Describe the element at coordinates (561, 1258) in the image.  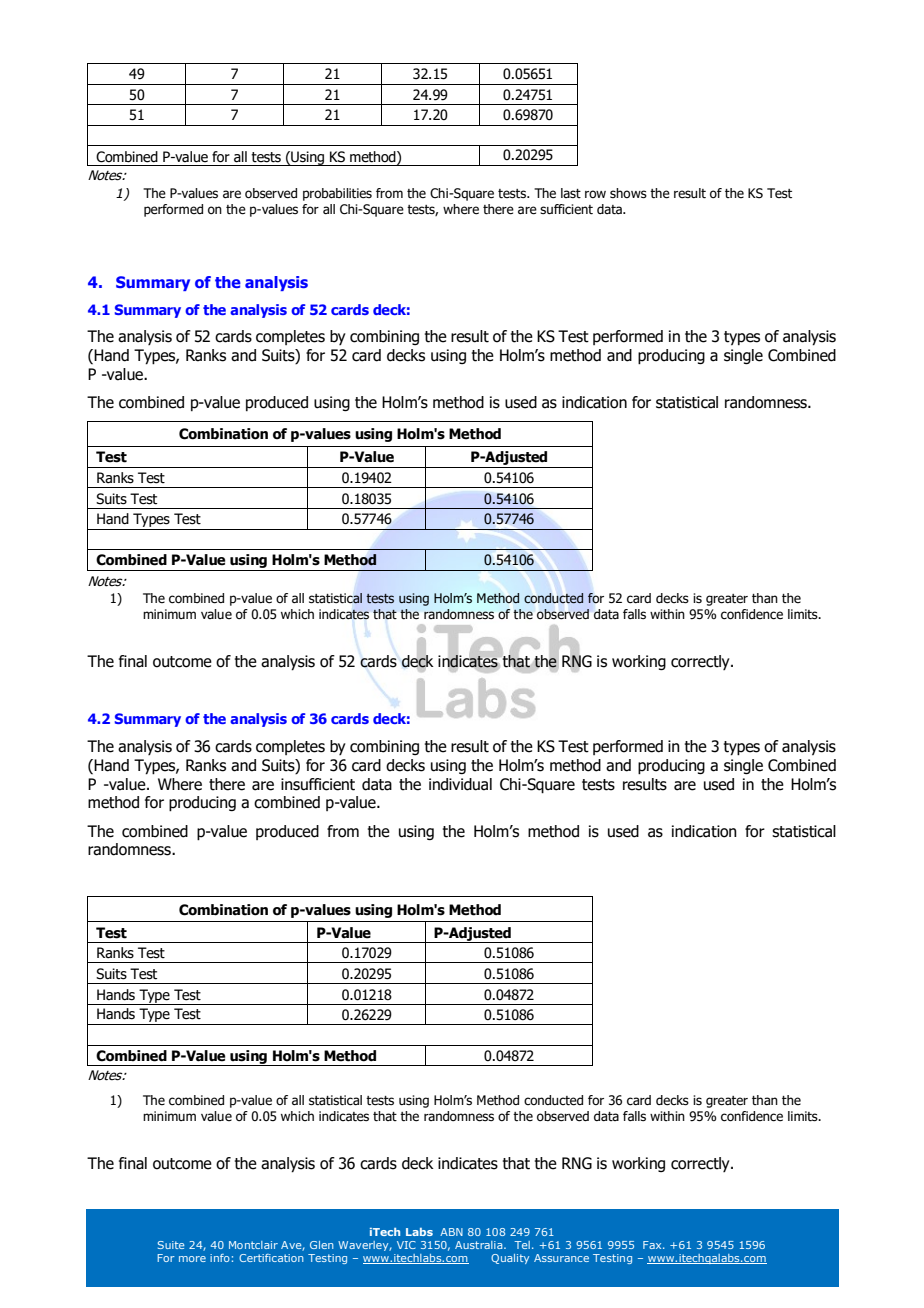
I see `Assurance` at that location.
